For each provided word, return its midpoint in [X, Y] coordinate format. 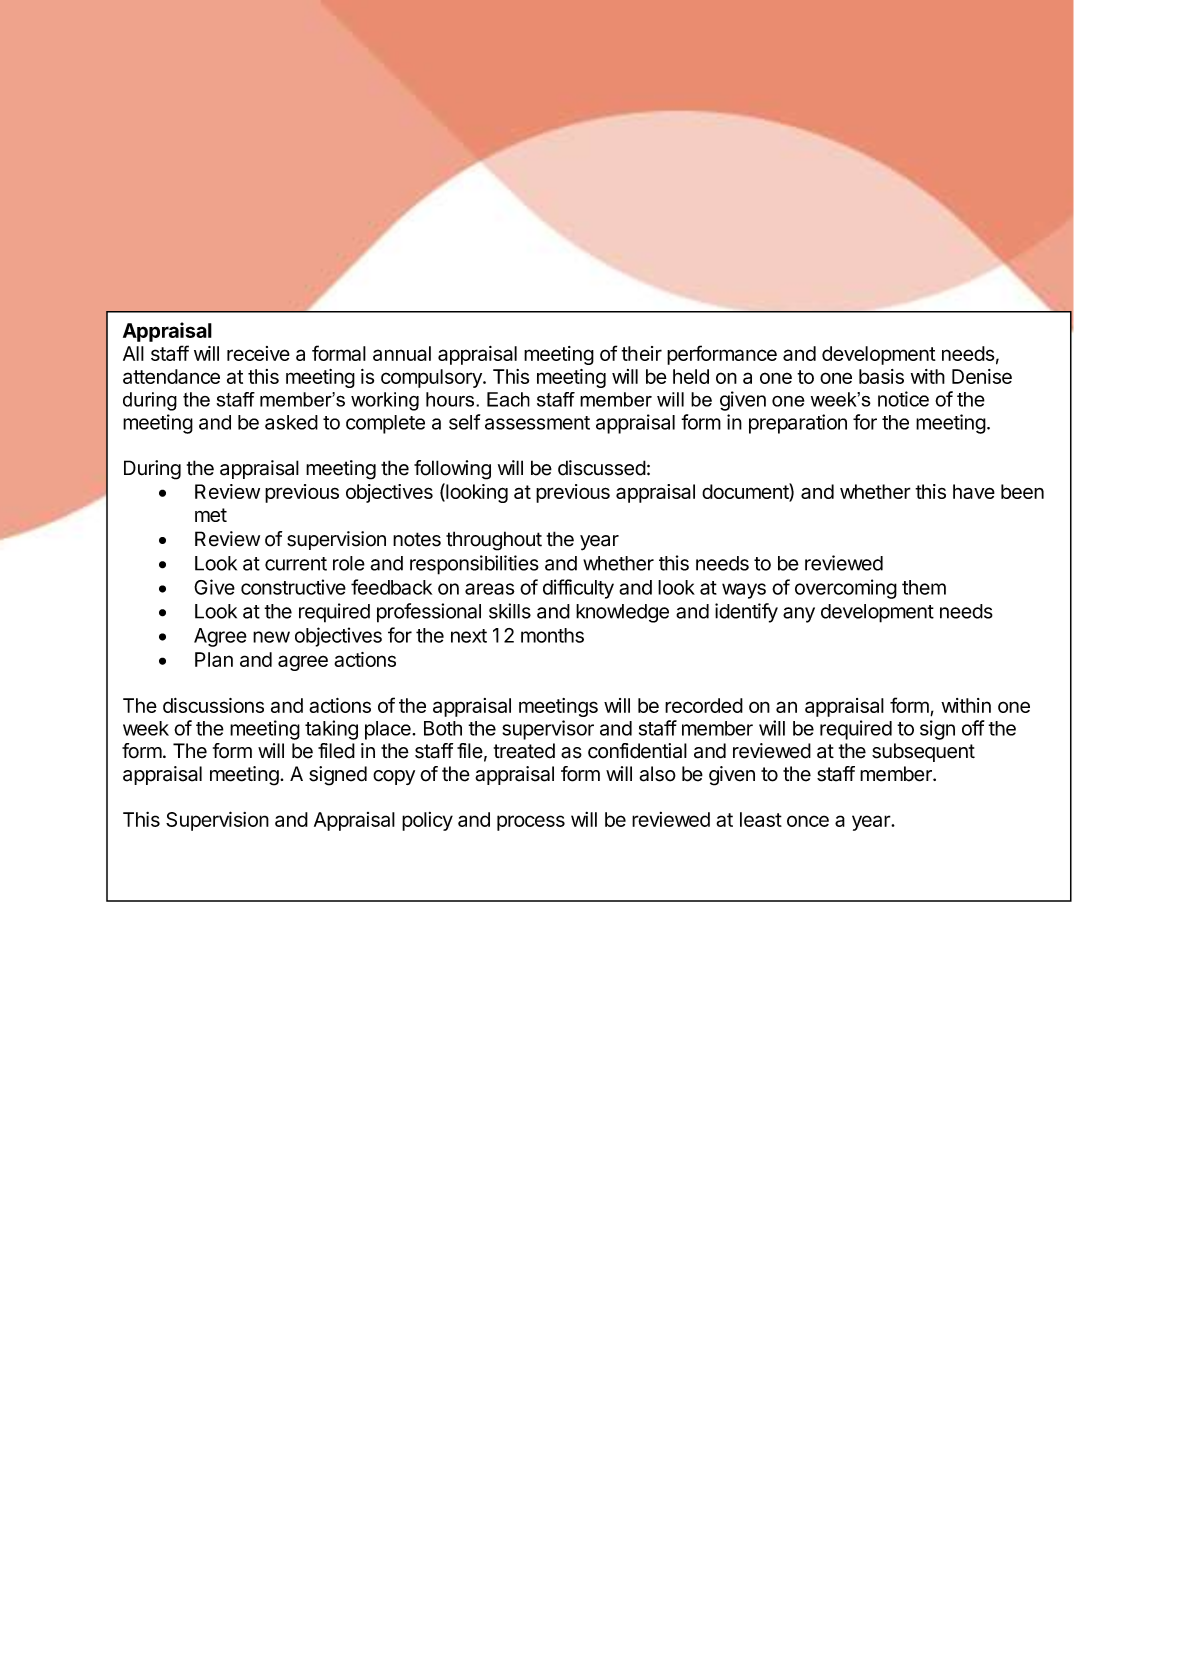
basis [881, 376]
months [552, 635]
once [808, 821]
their [641, 353]
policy [427, 821]
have [974, 491]
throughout [494, 541]
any [799, 615]
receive [258, 353]
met [211, 515]
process [531, 823]
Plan [214, 659]
